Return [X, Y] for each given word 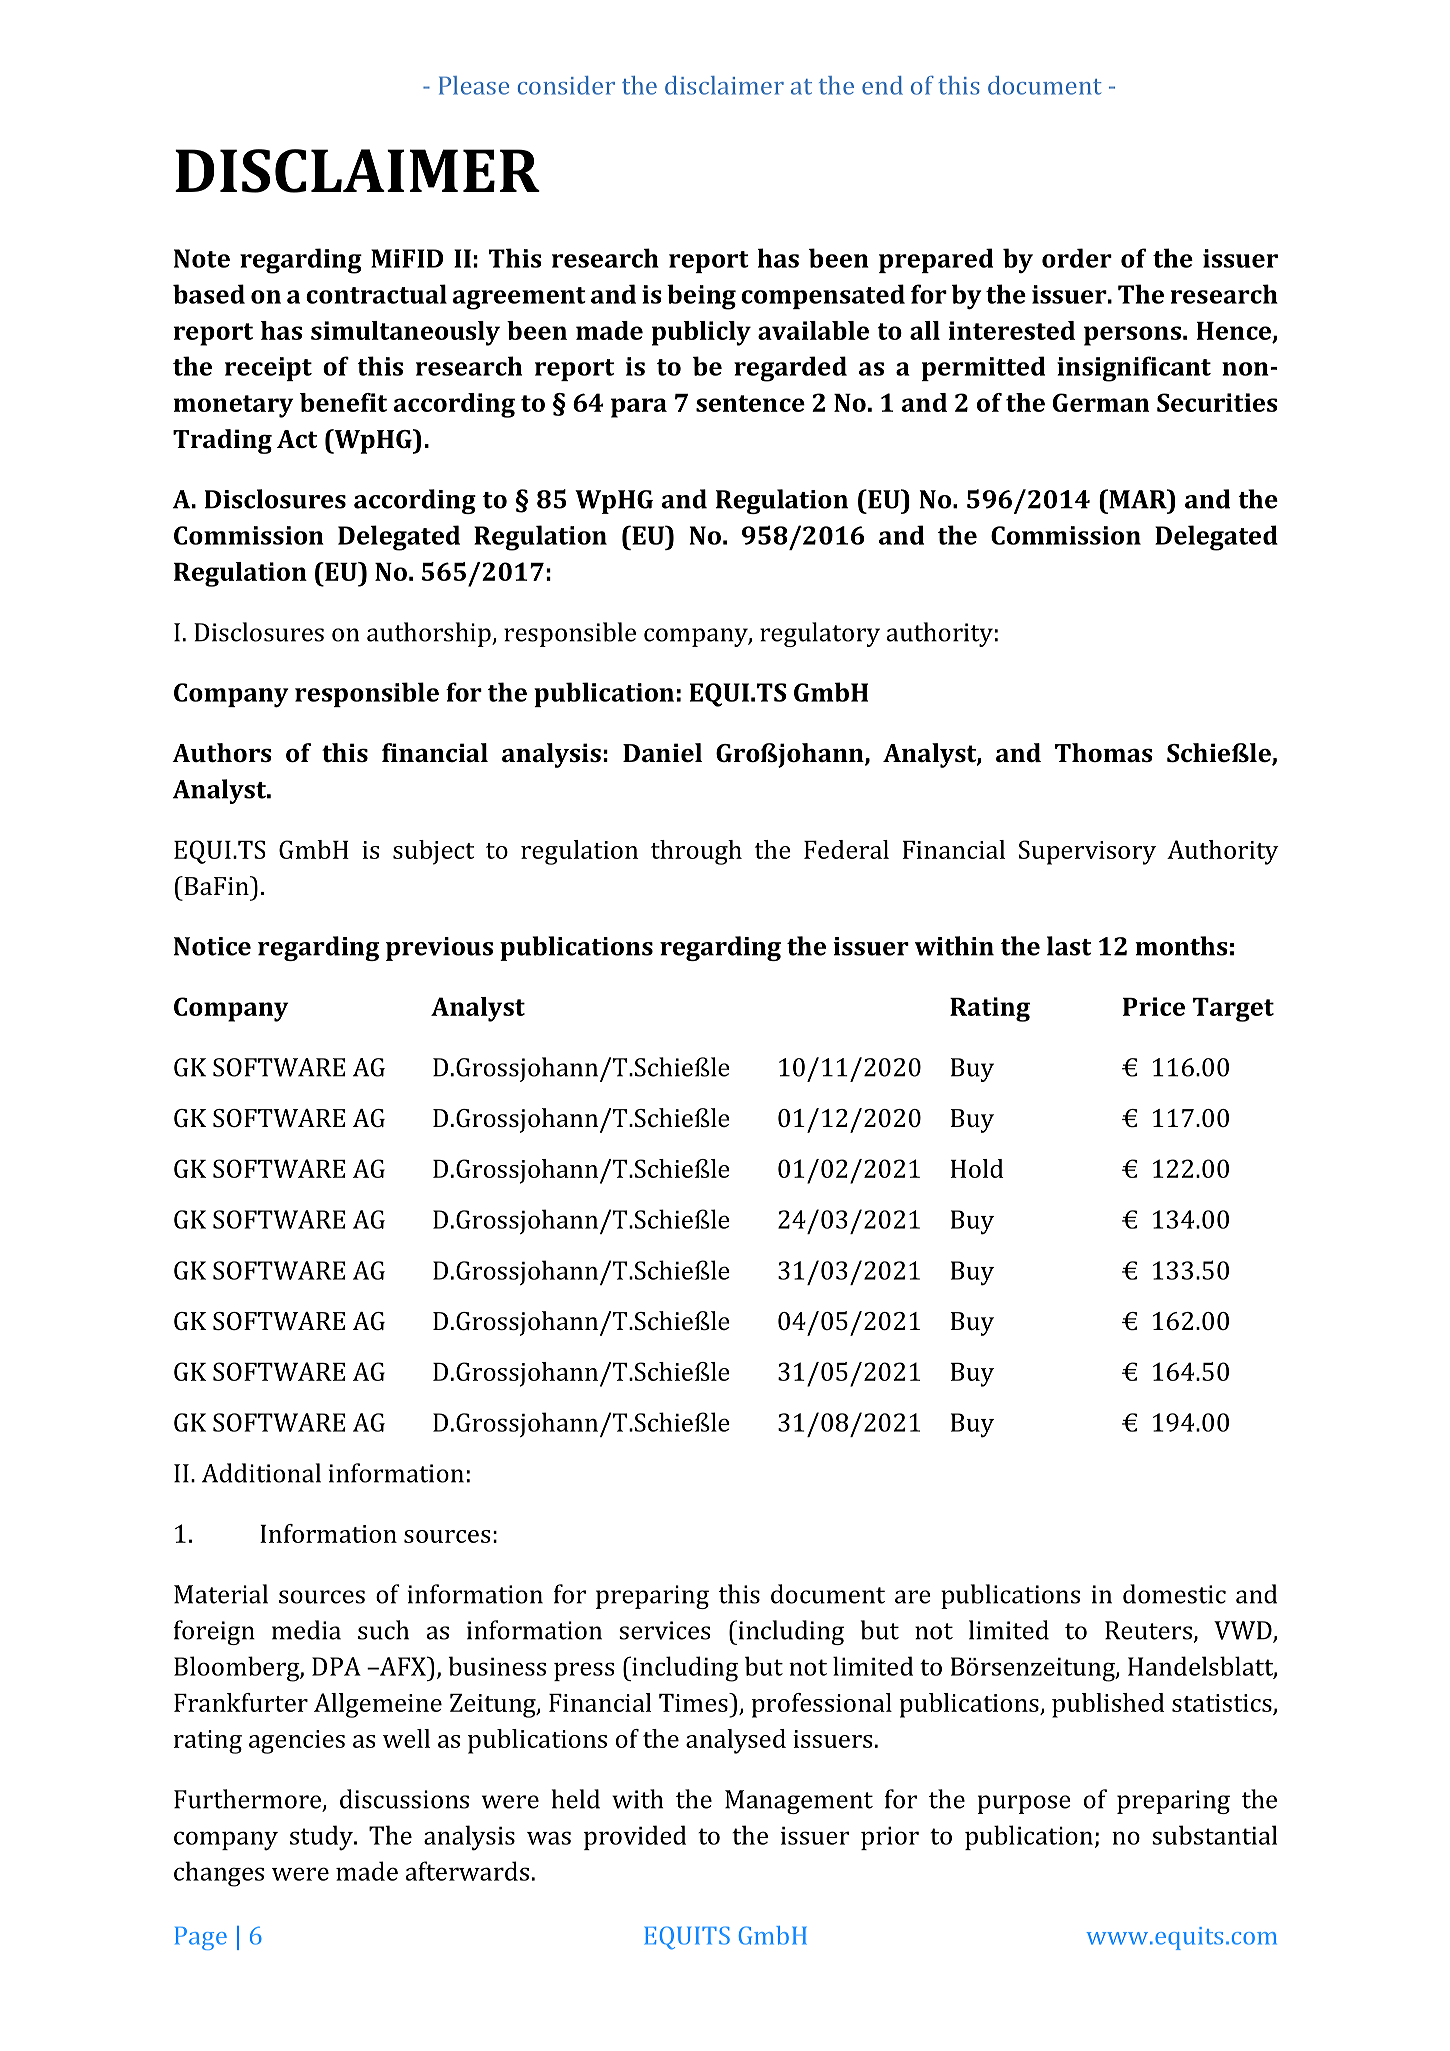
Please [474, 85]
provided [635, 1837]
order [1077, 258]
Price [1154, 1006]
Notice [212, 946]
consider [566, 85]
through [696, 852]
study [322, 1838]
